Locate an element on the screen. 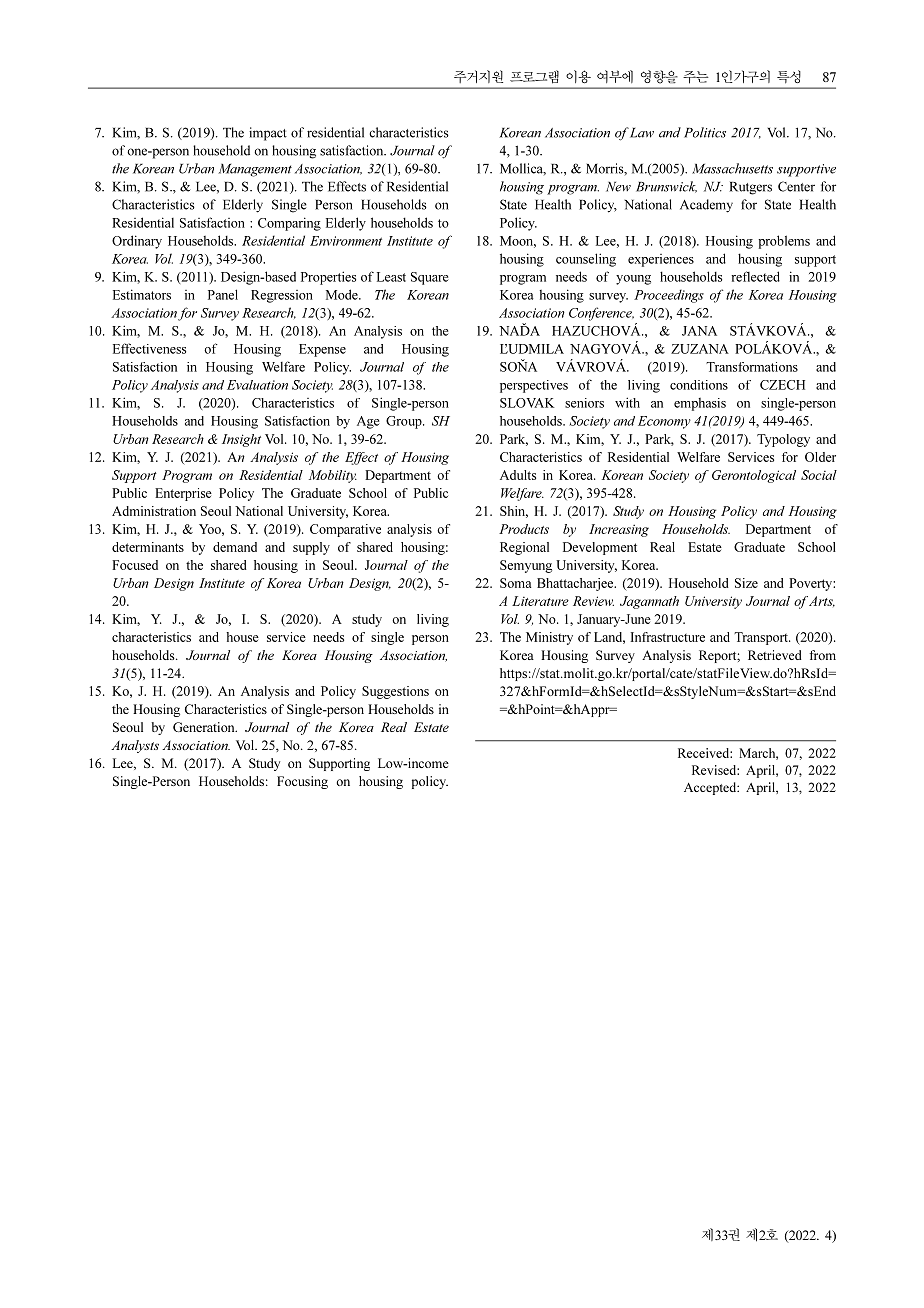 Image resolution: width=924 pixels, height=1308 pixels. Massachusetts is located at coordinates (732, 168).
